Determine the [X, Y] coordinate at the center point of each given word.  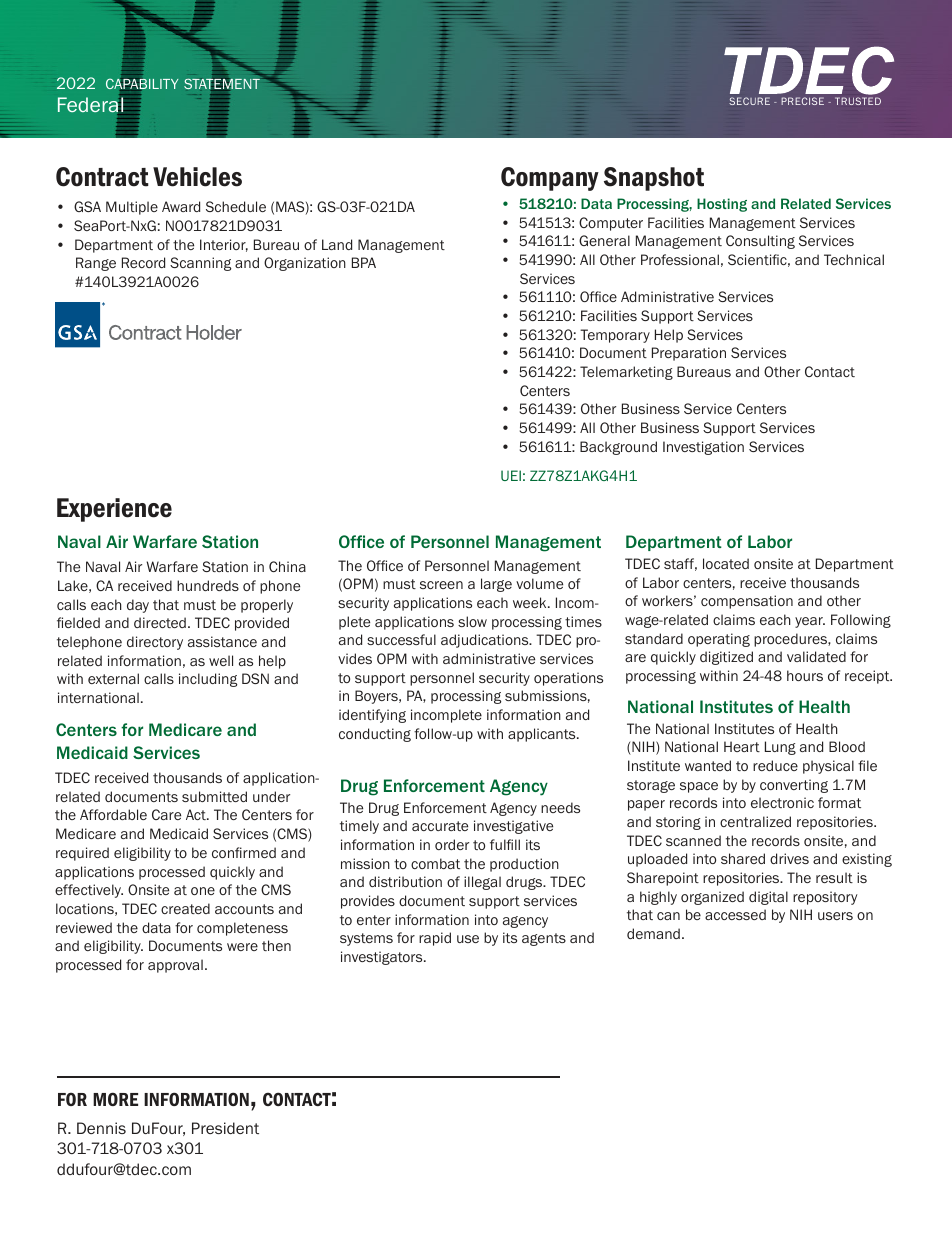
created [185, 908]
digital [768, 898]
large [496, 585]
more [115, 1099]
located [726, 563]
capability [142, 84]
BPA [364, 262]
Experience [114, 510]
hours [805, 675]
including [208, 680]
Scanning [200, 264]
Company [550, 179]
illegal [482, 883]
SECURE [749, 101]
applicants [543, 735]
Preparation [689, 354]
